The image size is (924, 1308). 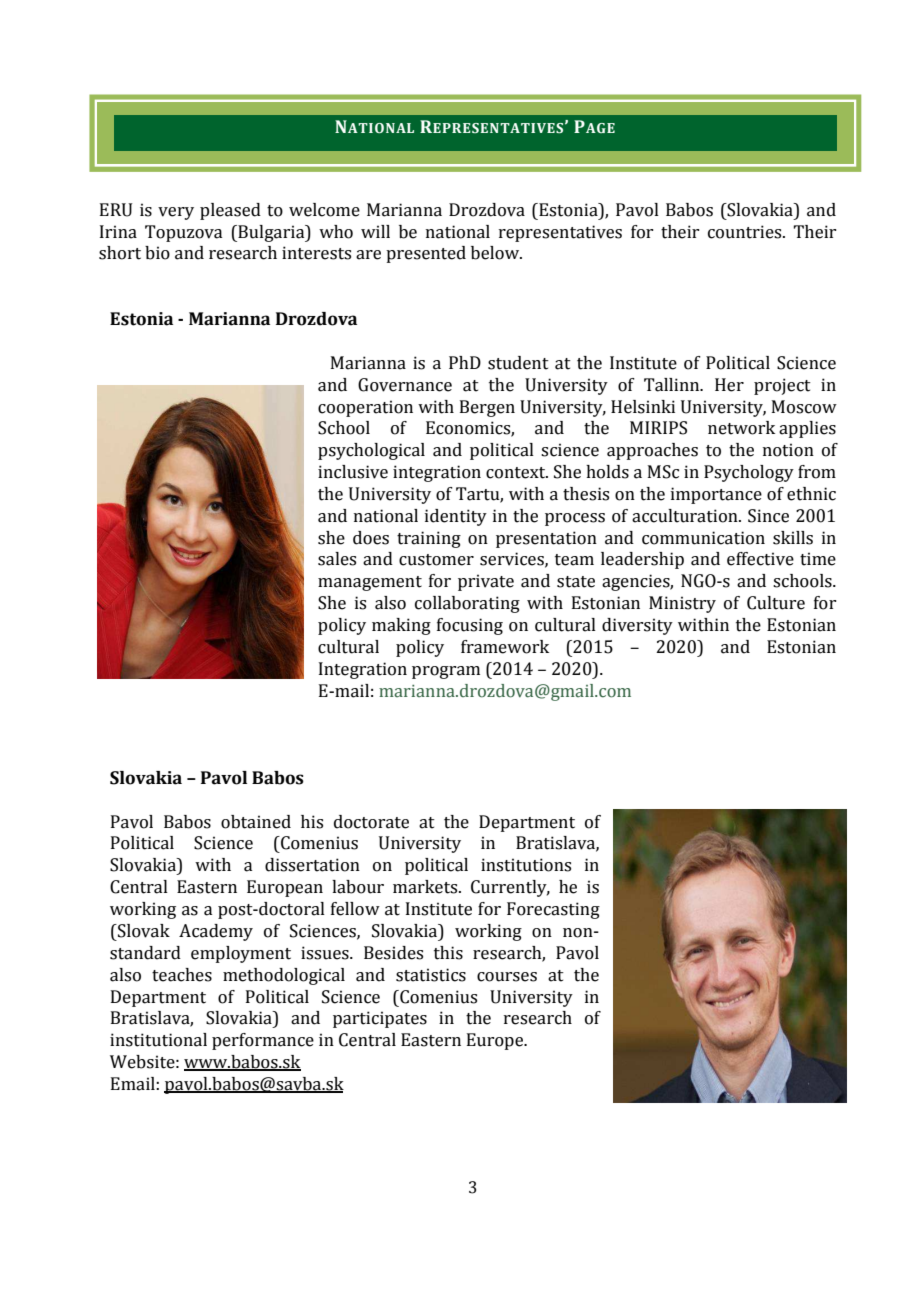 I want to click on inclusive, so click(x=353, y=472).
